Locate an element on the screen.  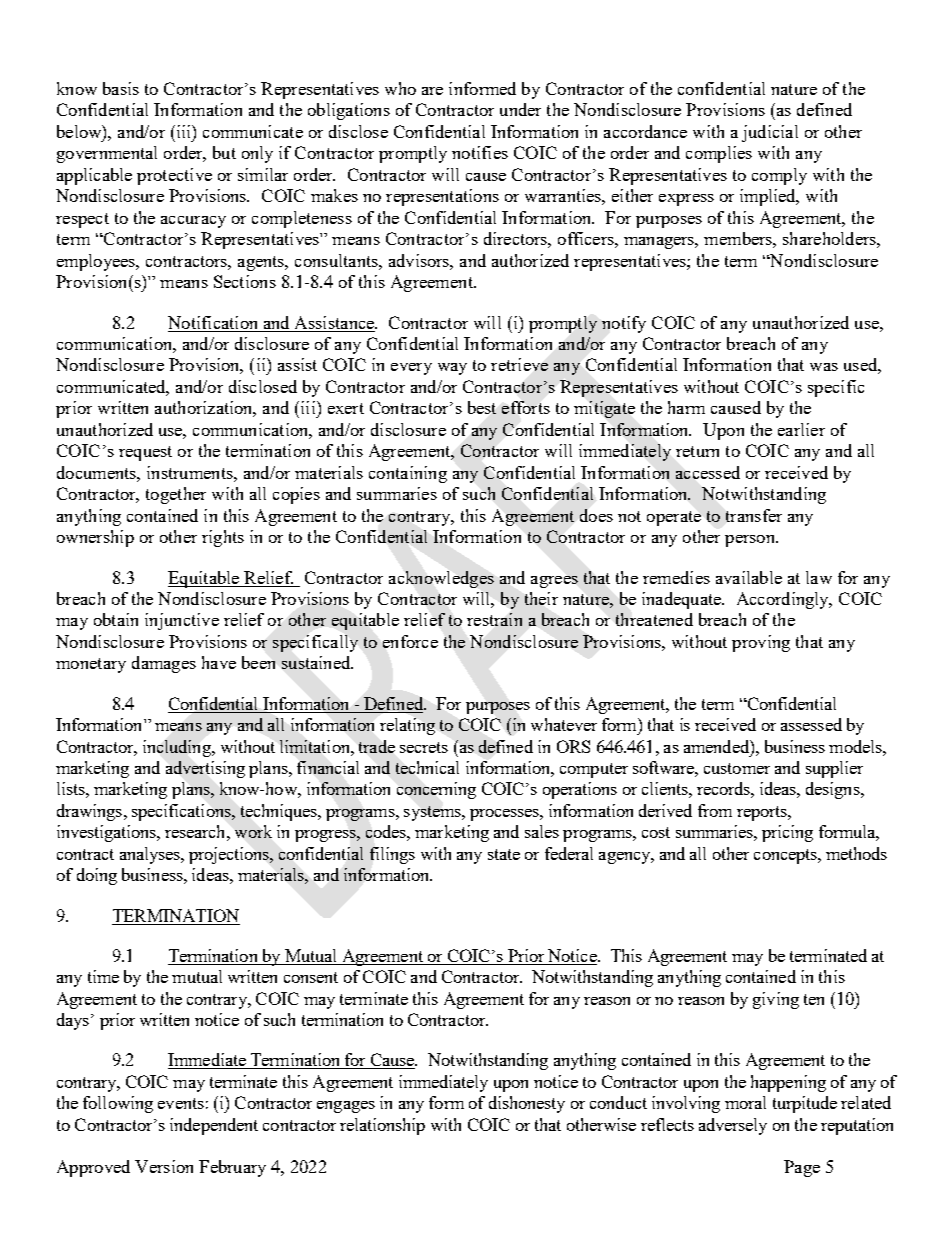
restrain is located at coordinates (494, 619).
